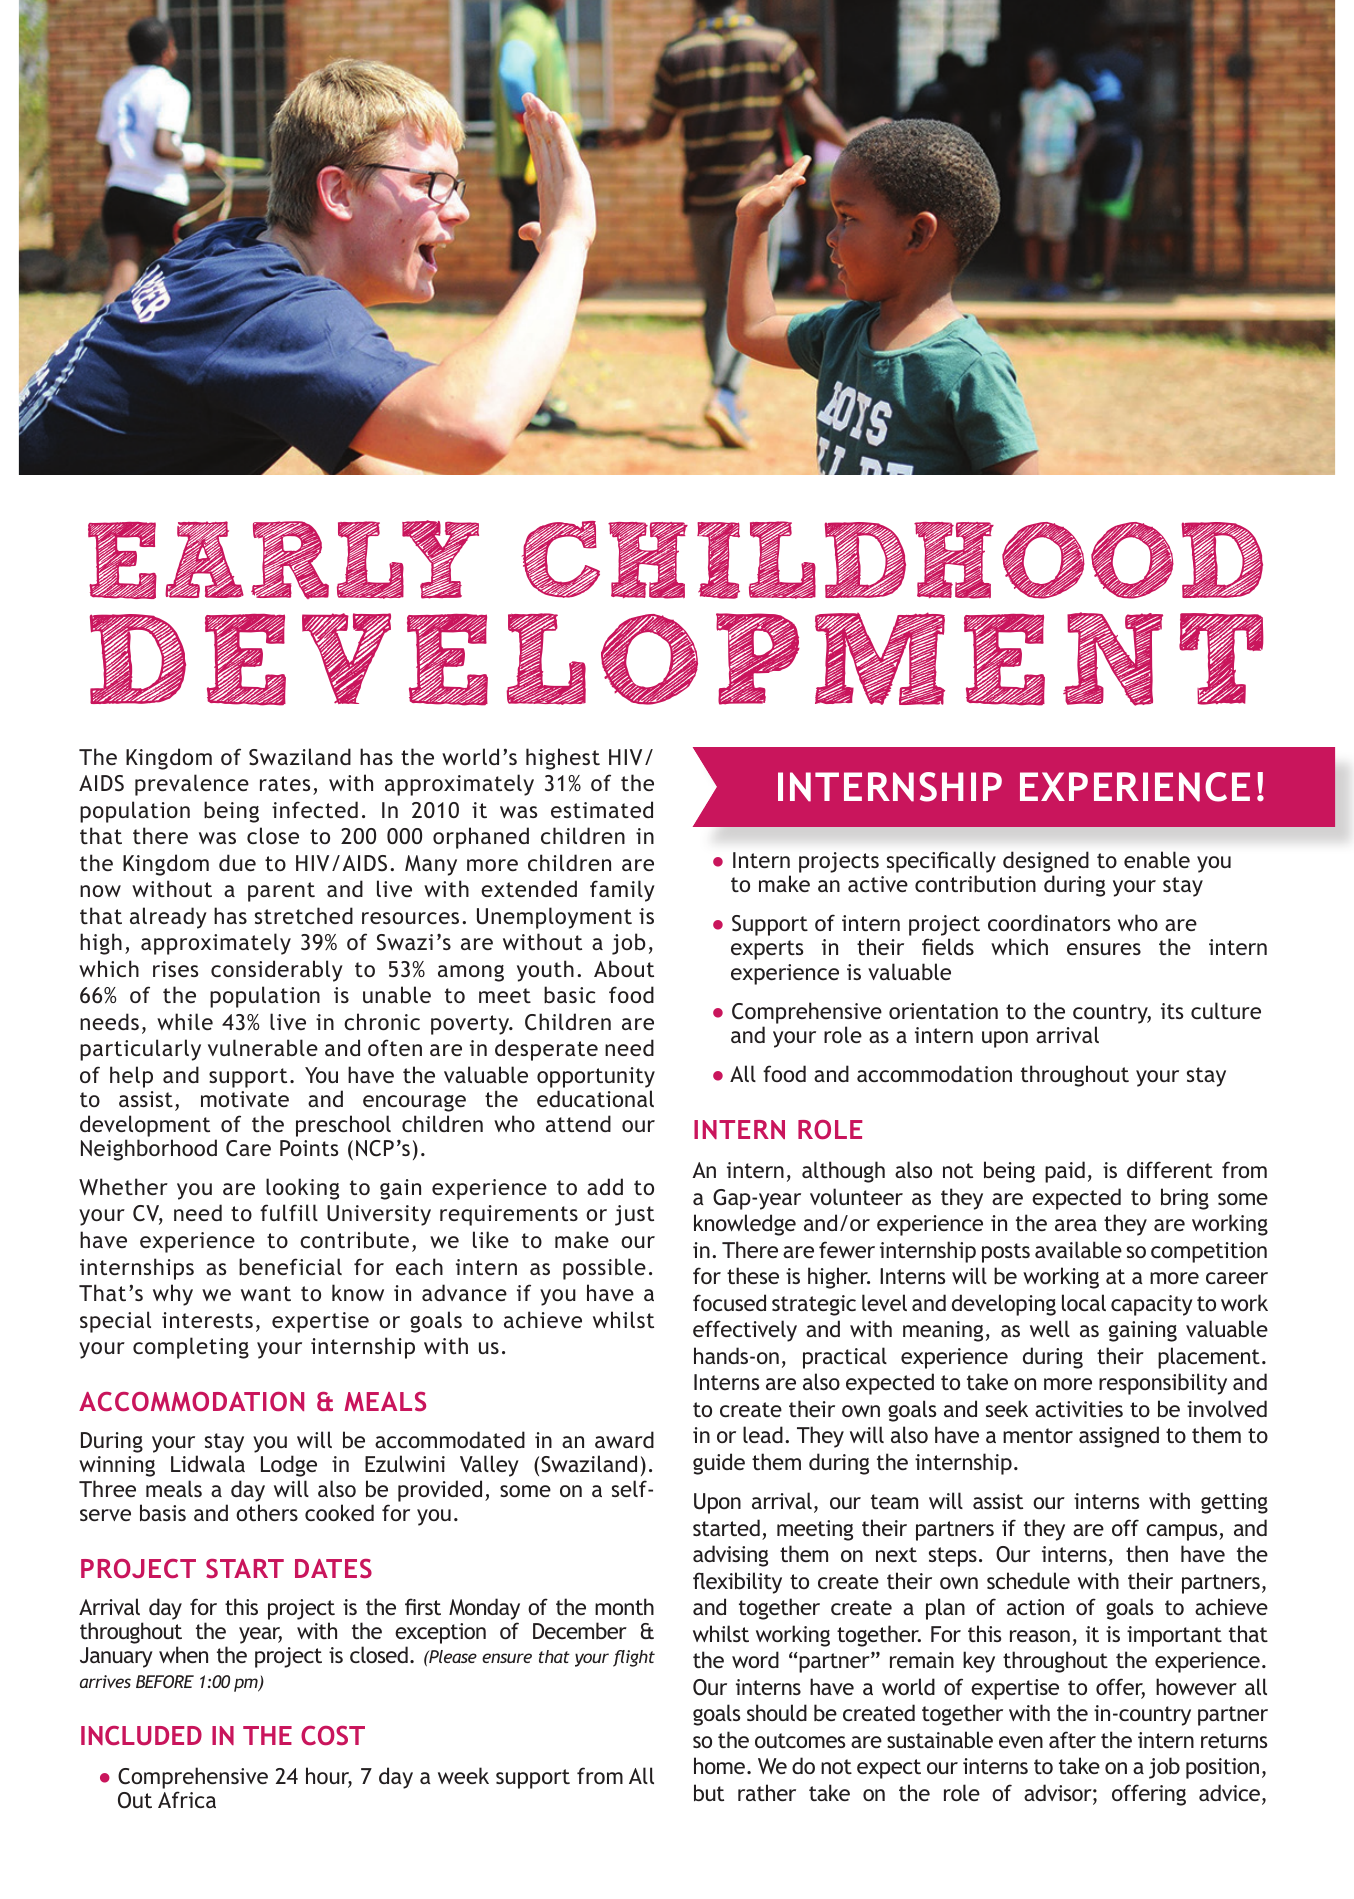  What do you see at coordinates (1072, 1739) in the screenshot?
I see `after` at bounding box center [1072, 1739].
